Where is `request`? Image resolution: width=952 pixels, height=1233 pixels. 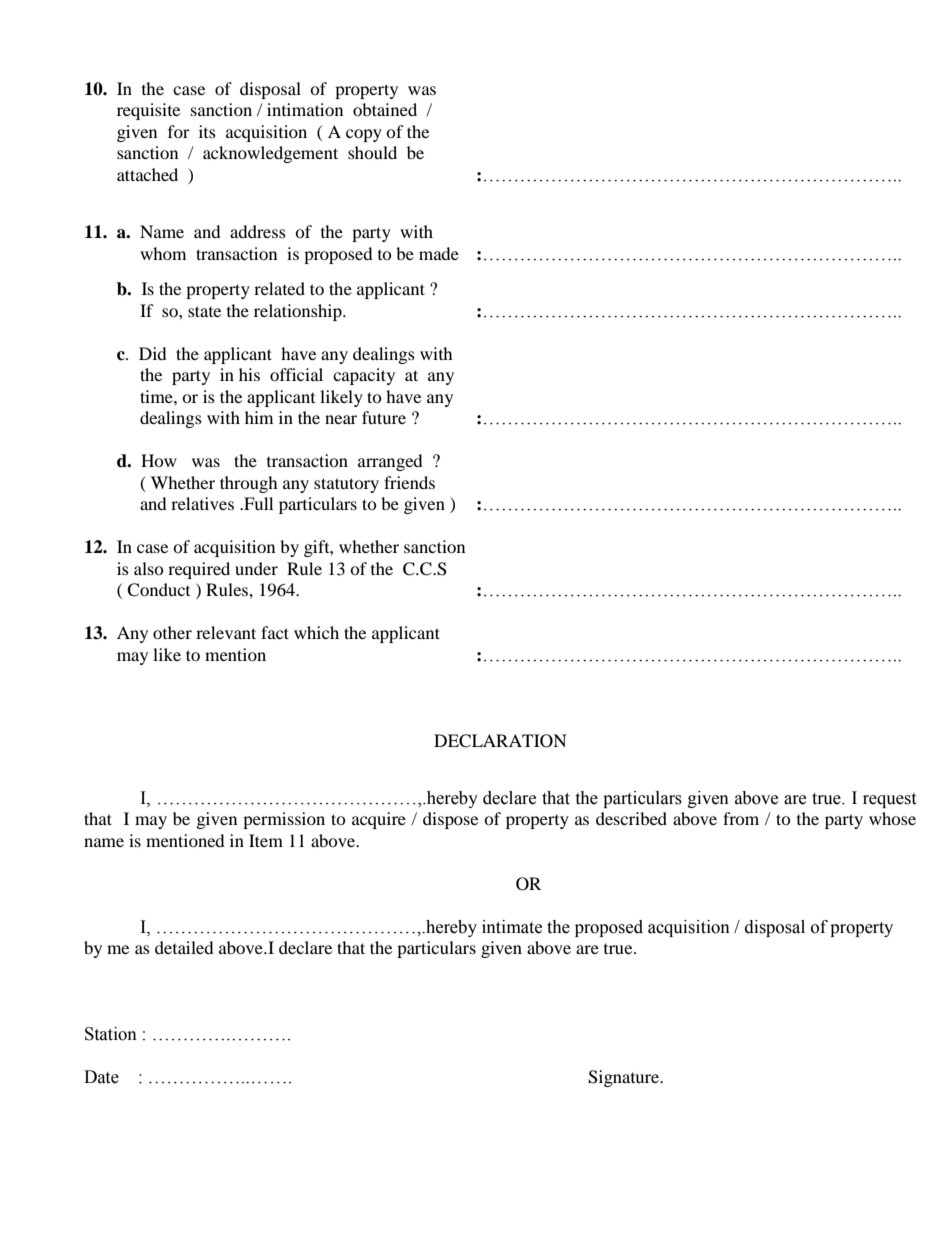 request is located at coordinates (889, 800).
